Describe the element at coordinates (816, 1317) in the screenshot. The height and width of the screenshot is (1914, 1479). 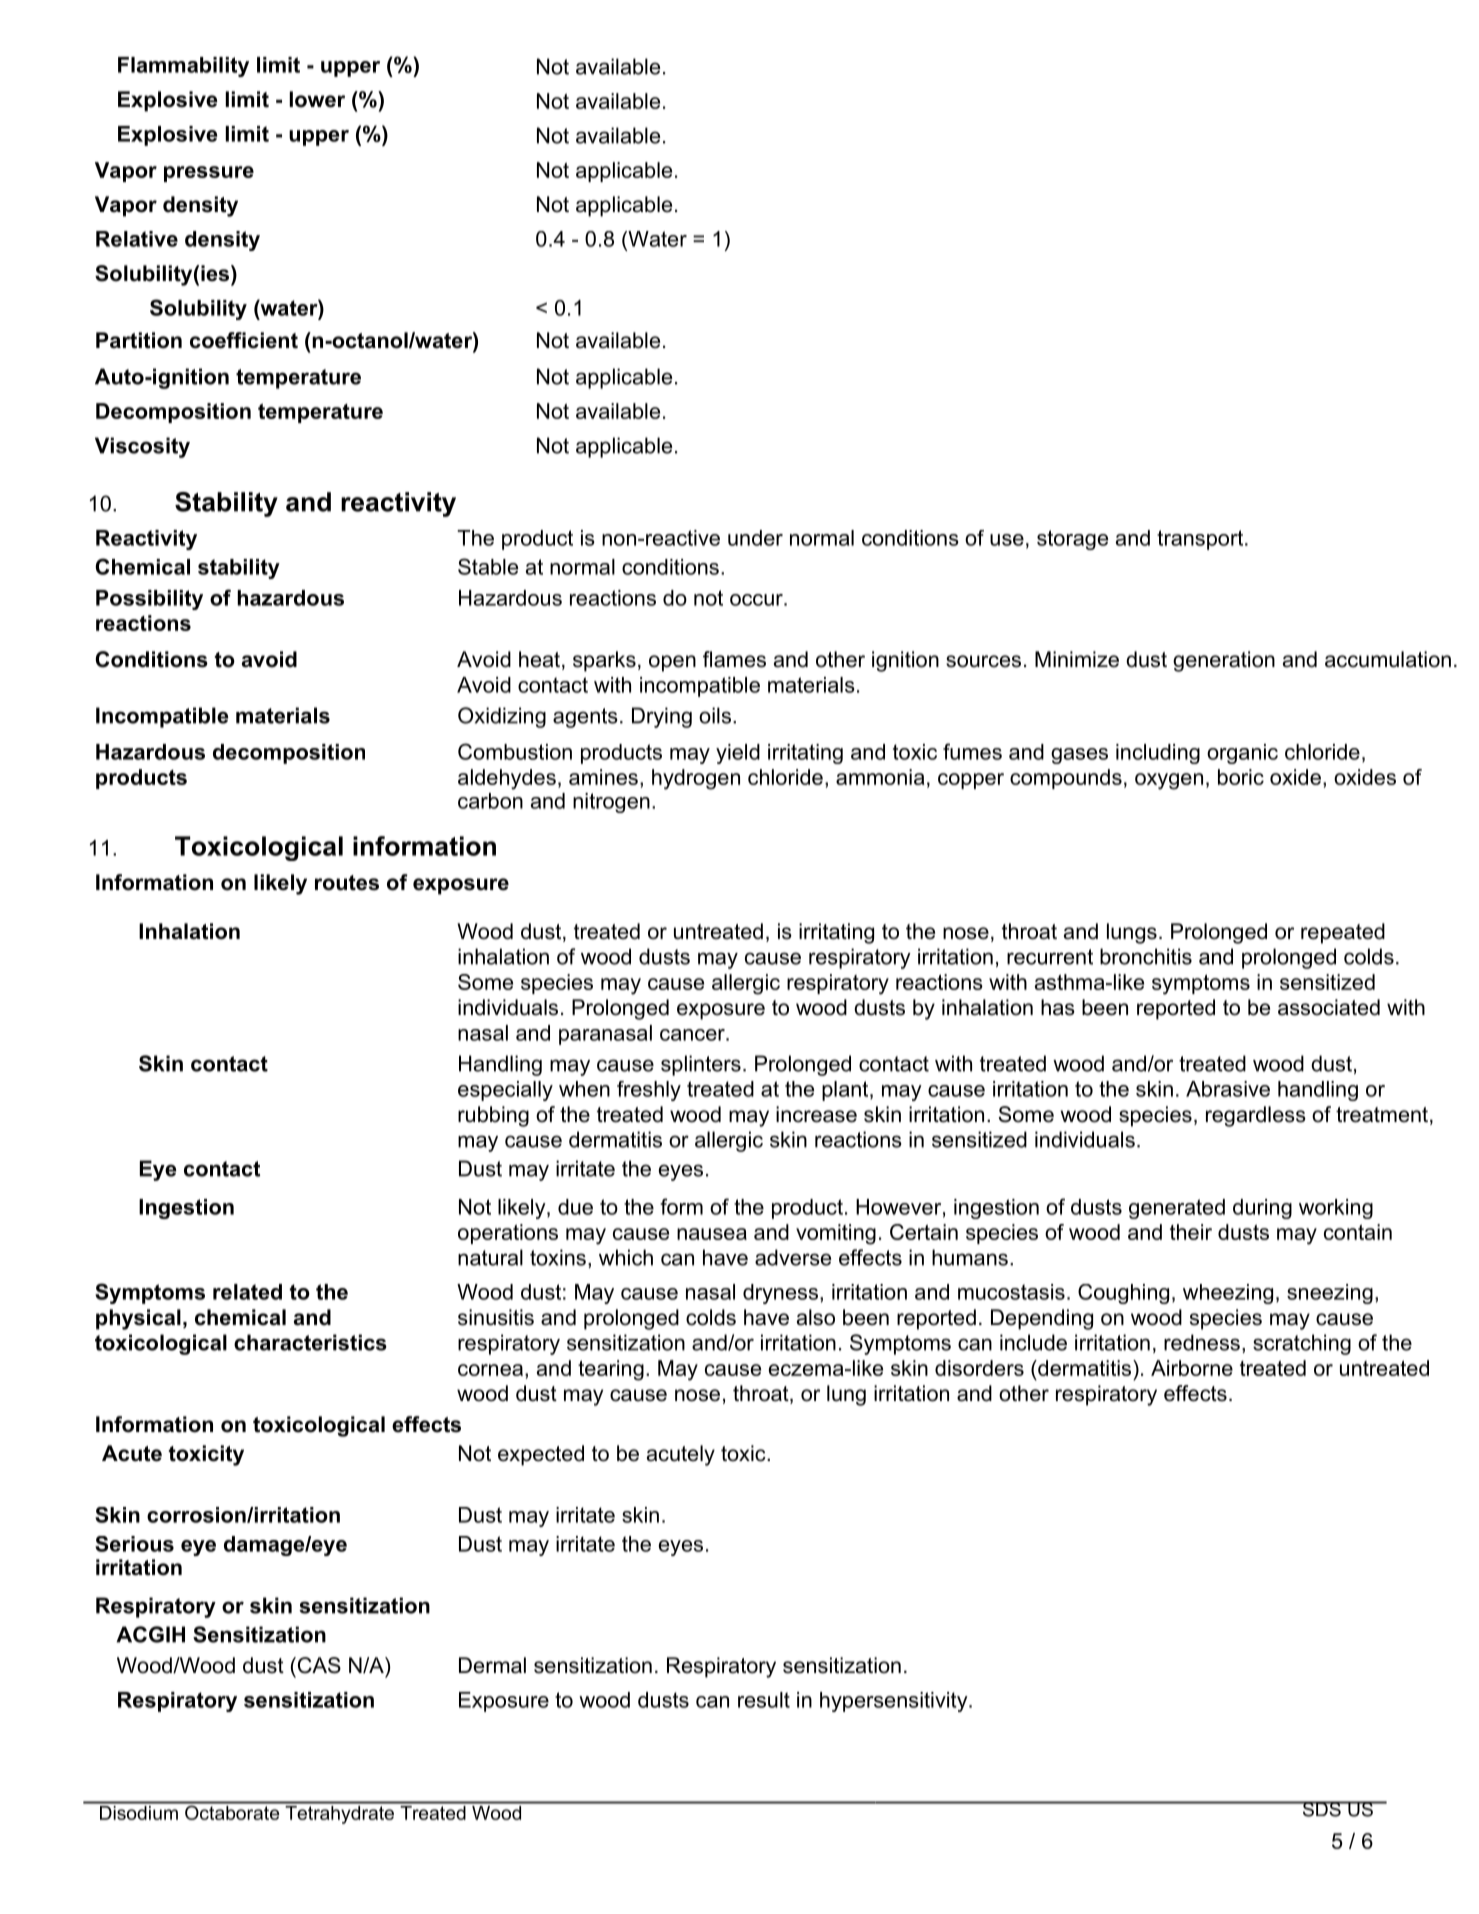
I see `also` at that location.
